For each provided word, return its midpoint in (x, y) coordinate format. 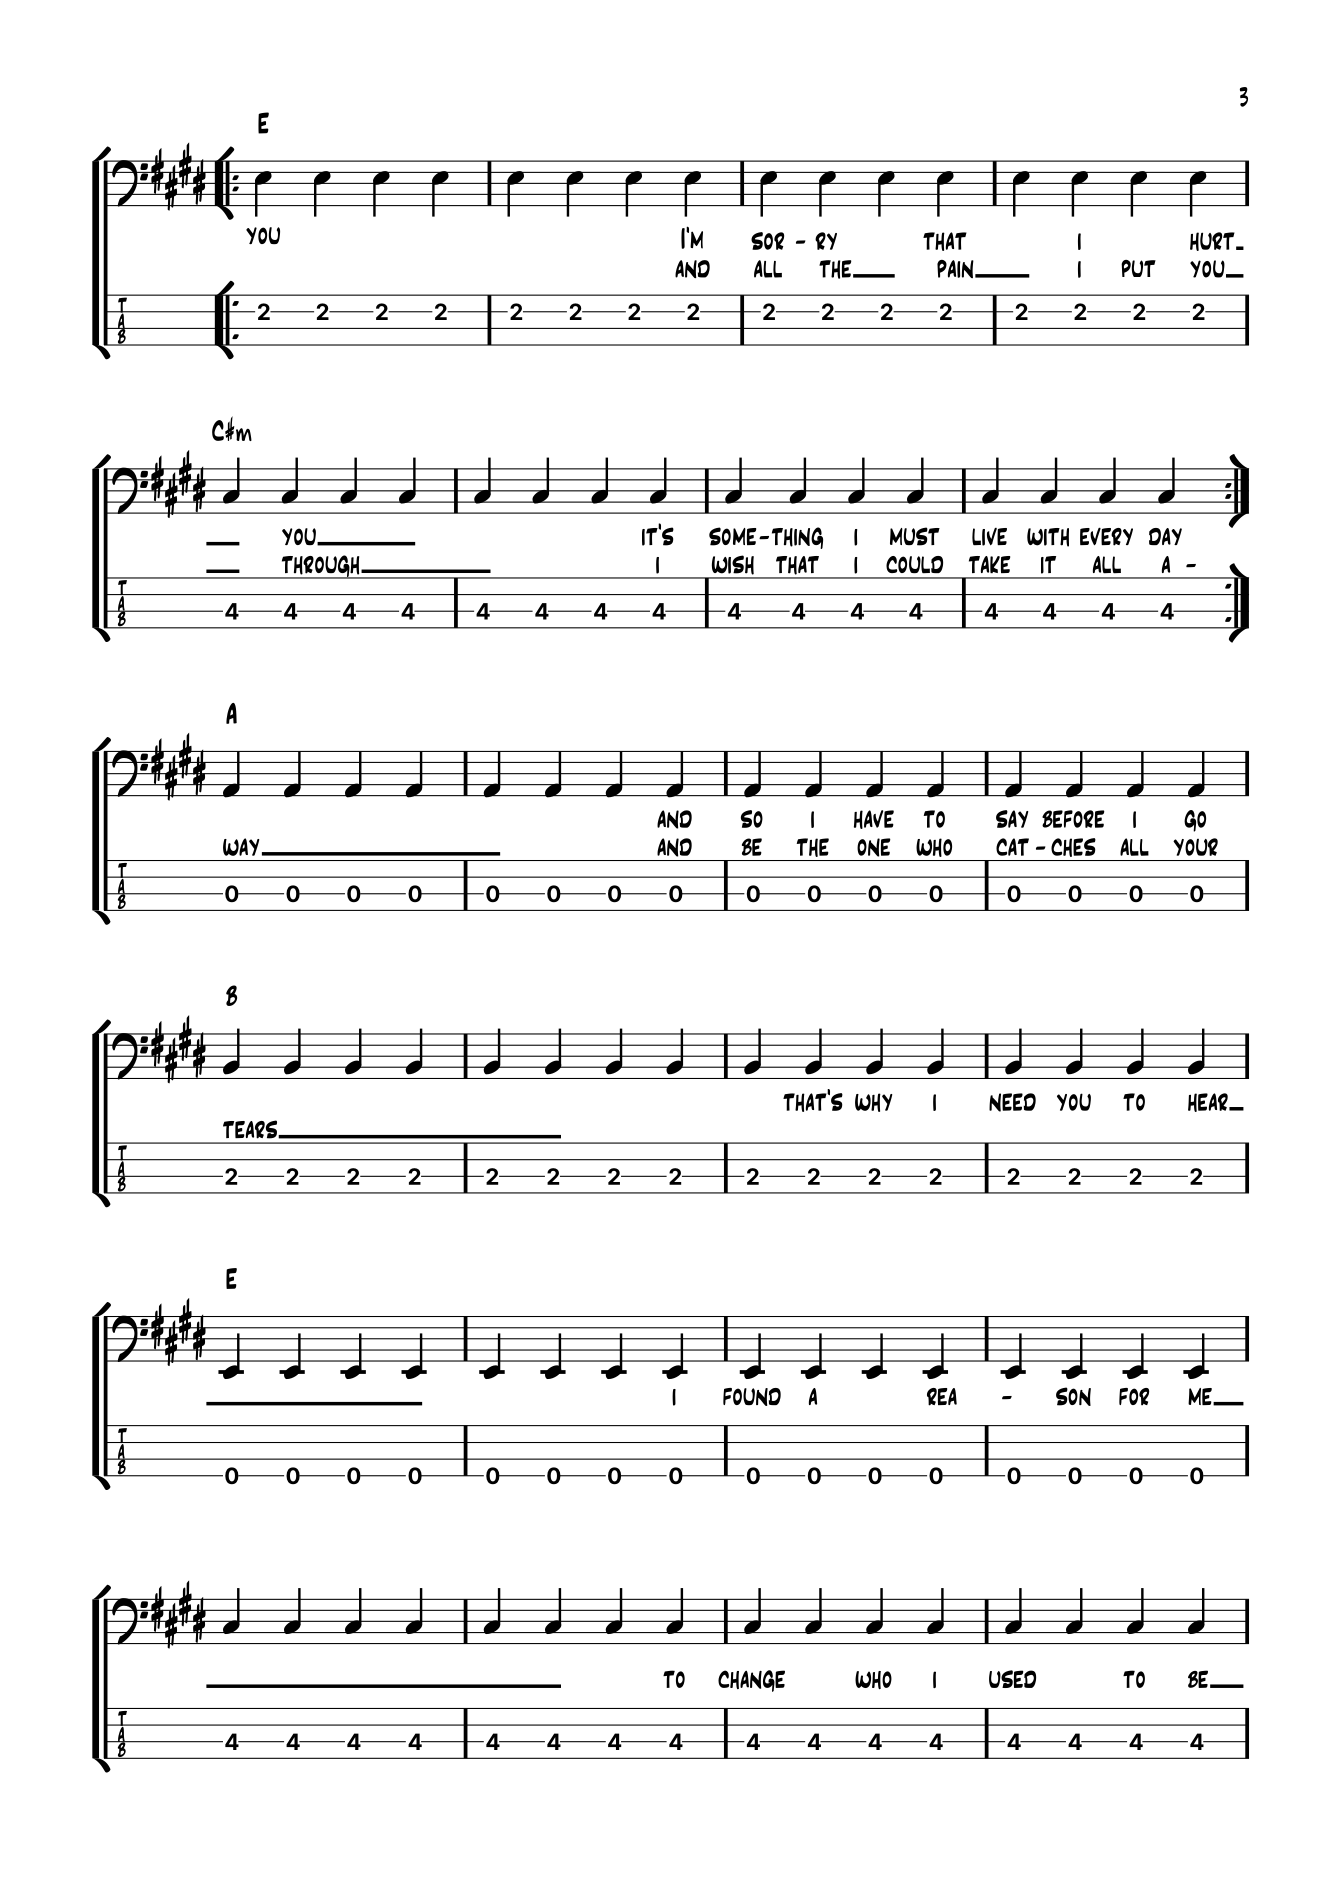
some (732, 536)
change (751, 1681)
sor (767, 241)
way (241, 847)
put (1138, 268)
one (874, 847)
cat (1012, 847)
